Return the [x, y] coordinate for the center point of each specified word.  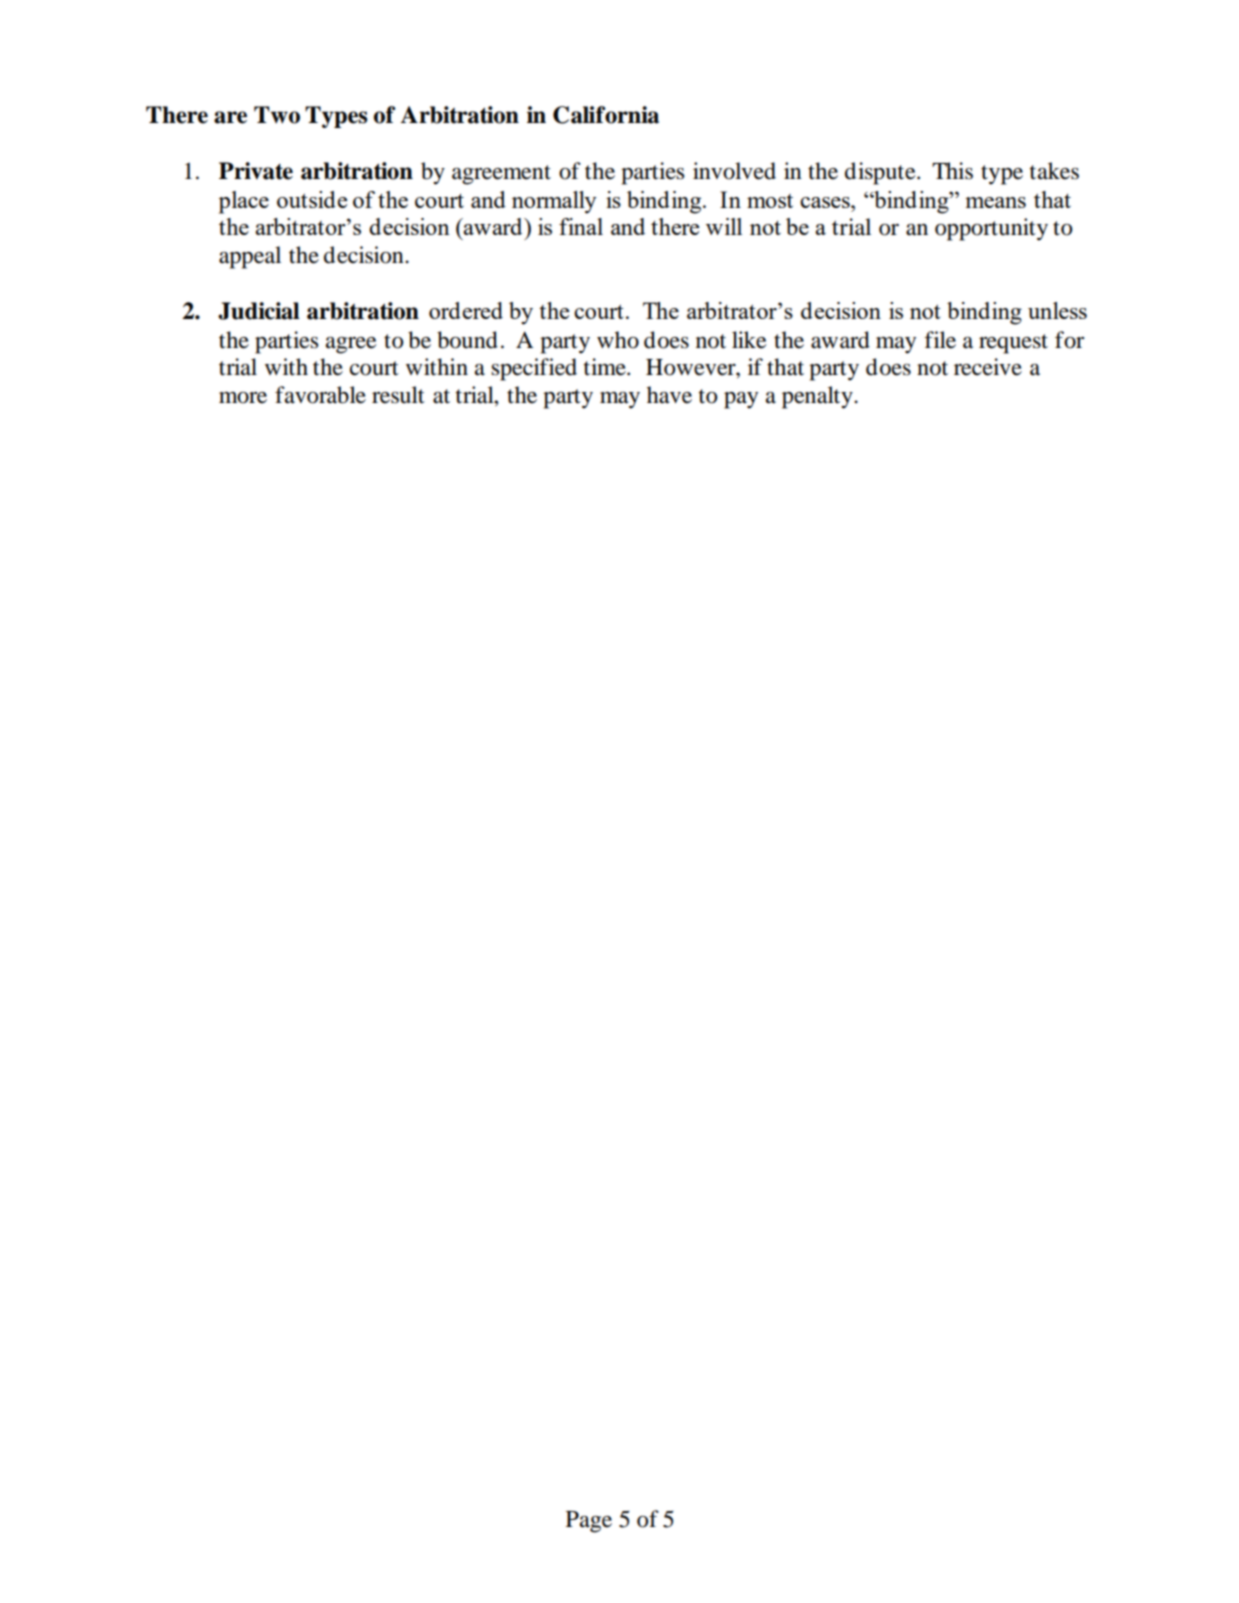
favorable [320, 395]
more [243, 398]
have [669, 395]
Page [589, 1522]
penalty [818, 397]
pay [741, 400]
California [606, 115]
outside [312, 199]
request [1013, 344]
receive [988, 367]
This [952, 171]
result [398, 395]
